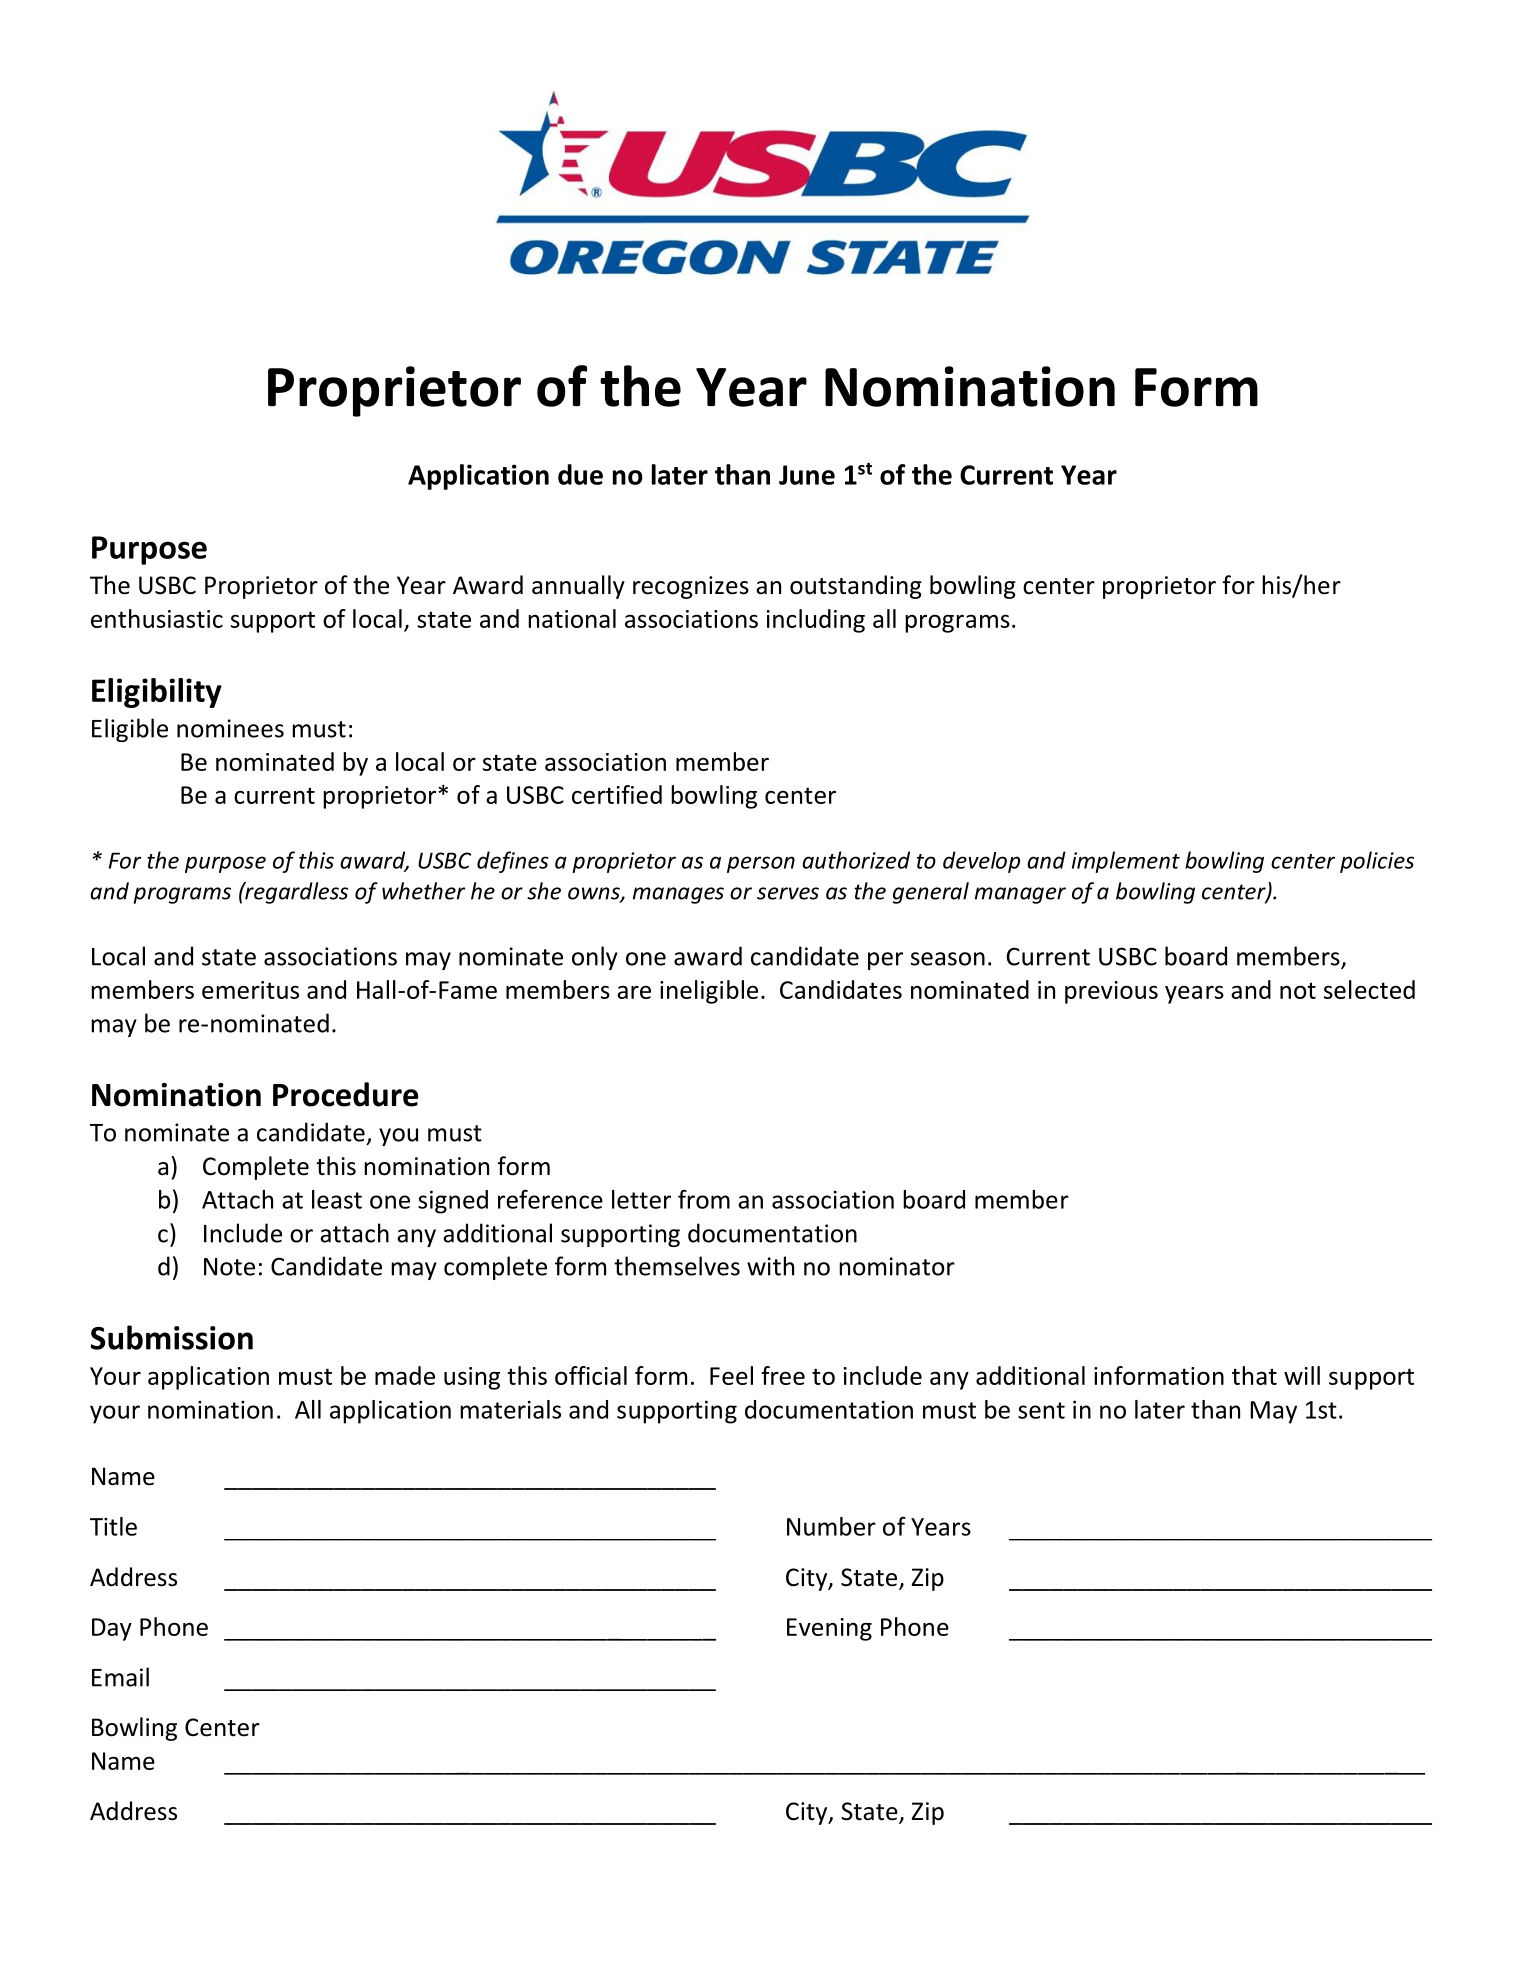 This screenshot has height=1972, width=1524. What do you see at coordinates (1126, 862) in the screenshot?
I see `implement` at bounding box center [1126, 862].
